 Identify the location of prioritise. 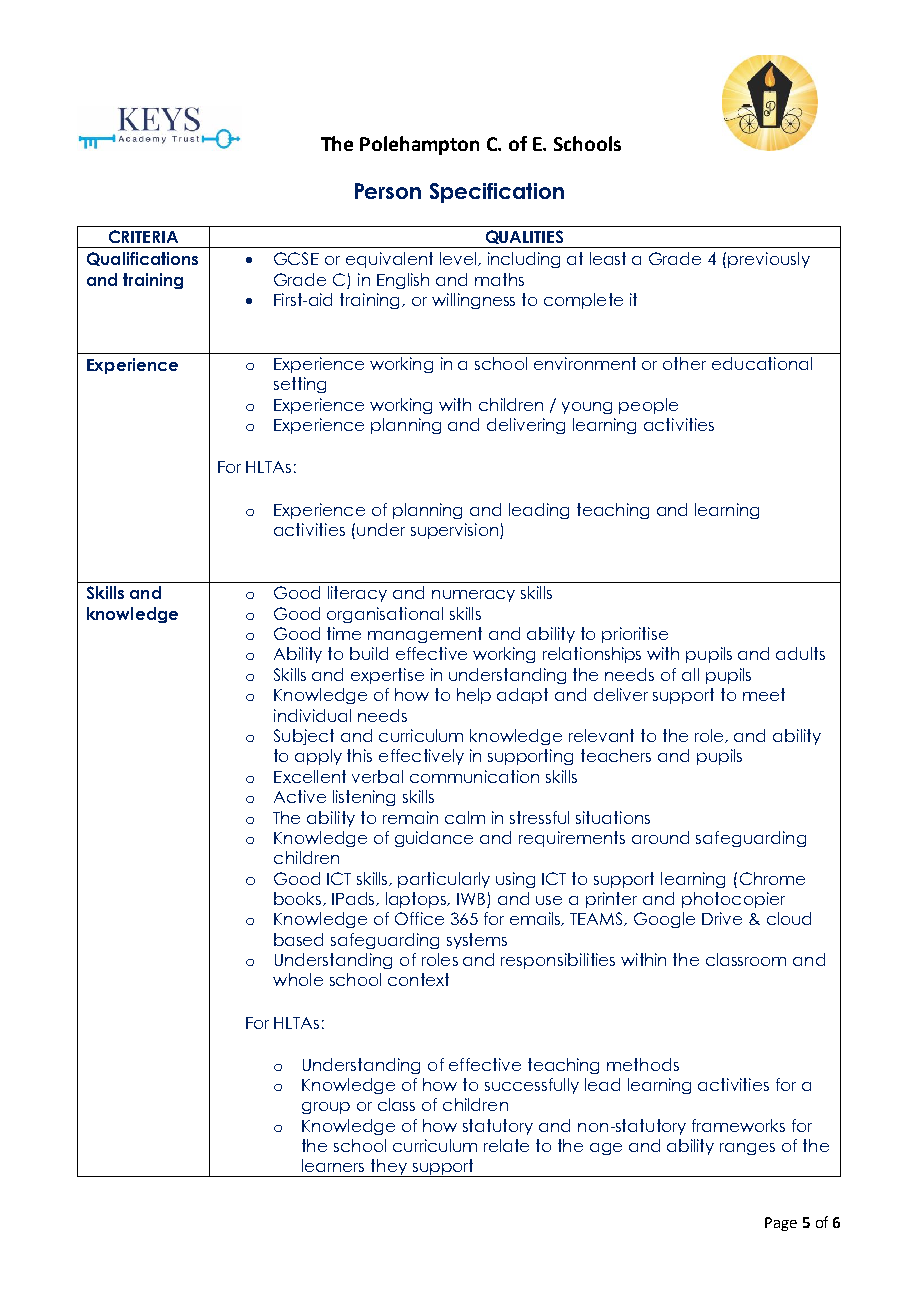
(635, 635).
